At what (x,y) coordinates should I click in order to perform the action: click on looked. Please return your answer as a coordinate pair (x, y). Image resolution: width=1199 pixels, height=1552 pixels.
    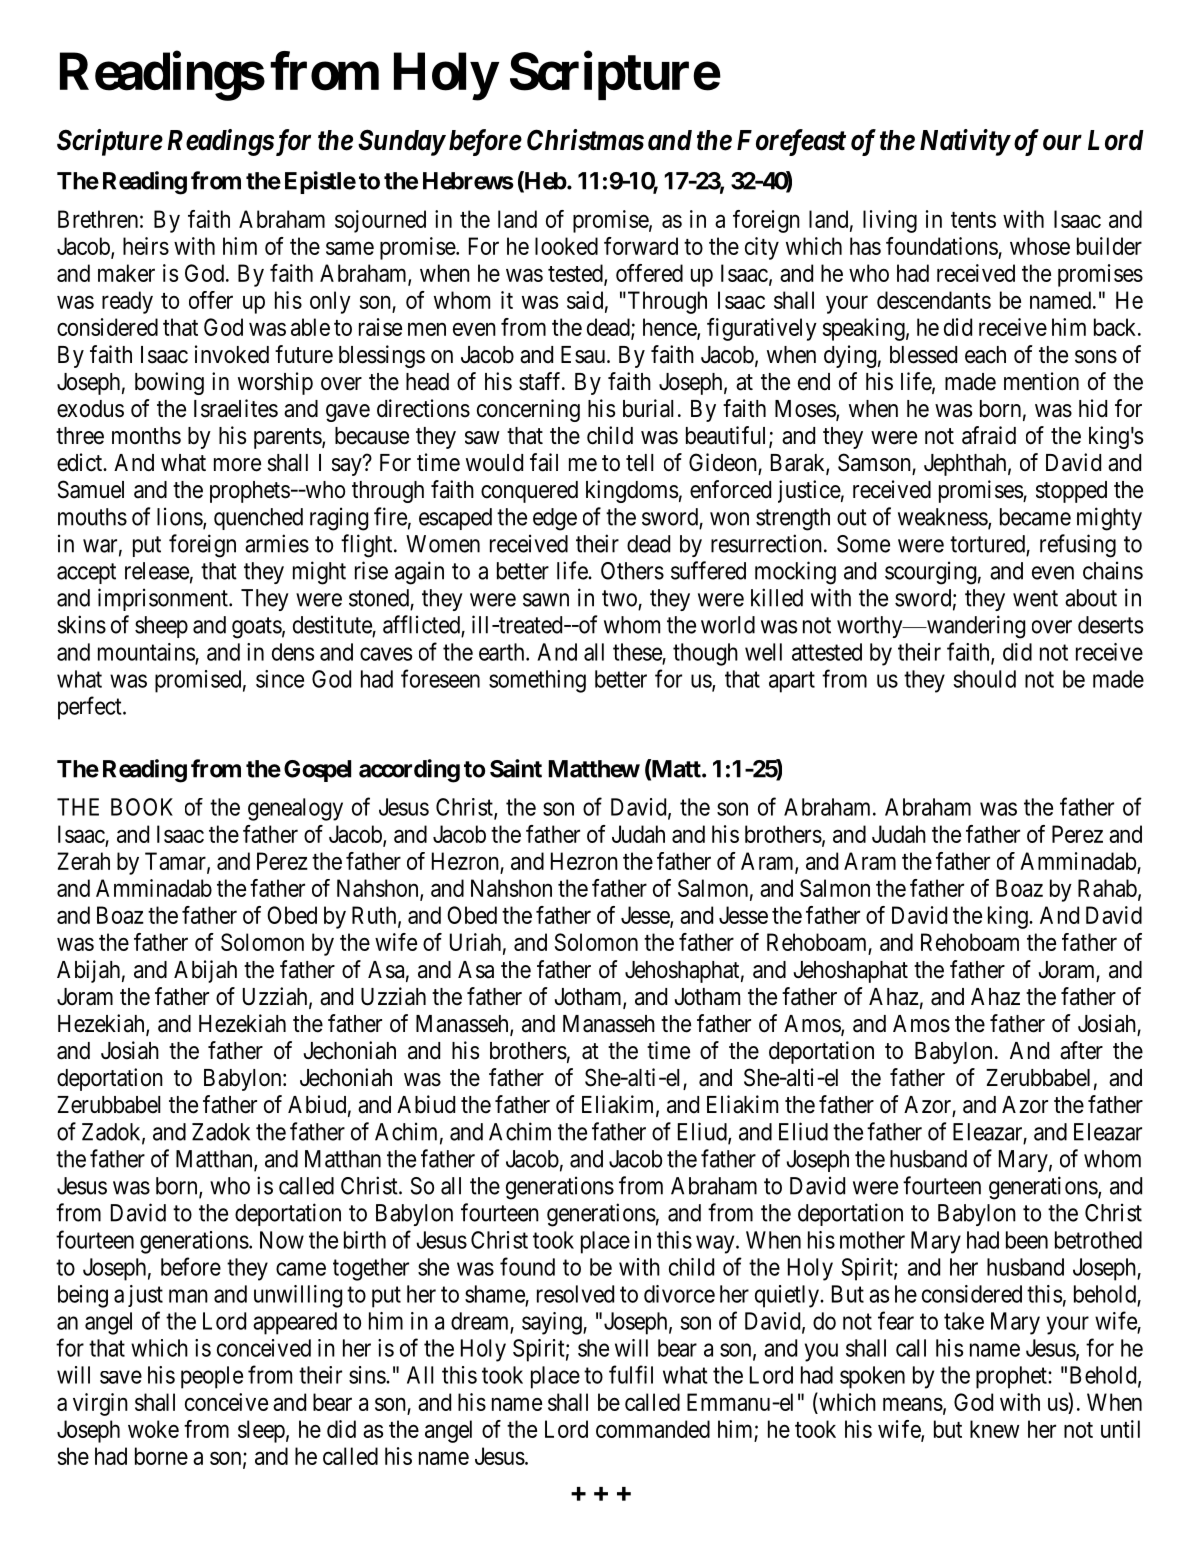
    Looking at the image, I should click on (566, 246).
